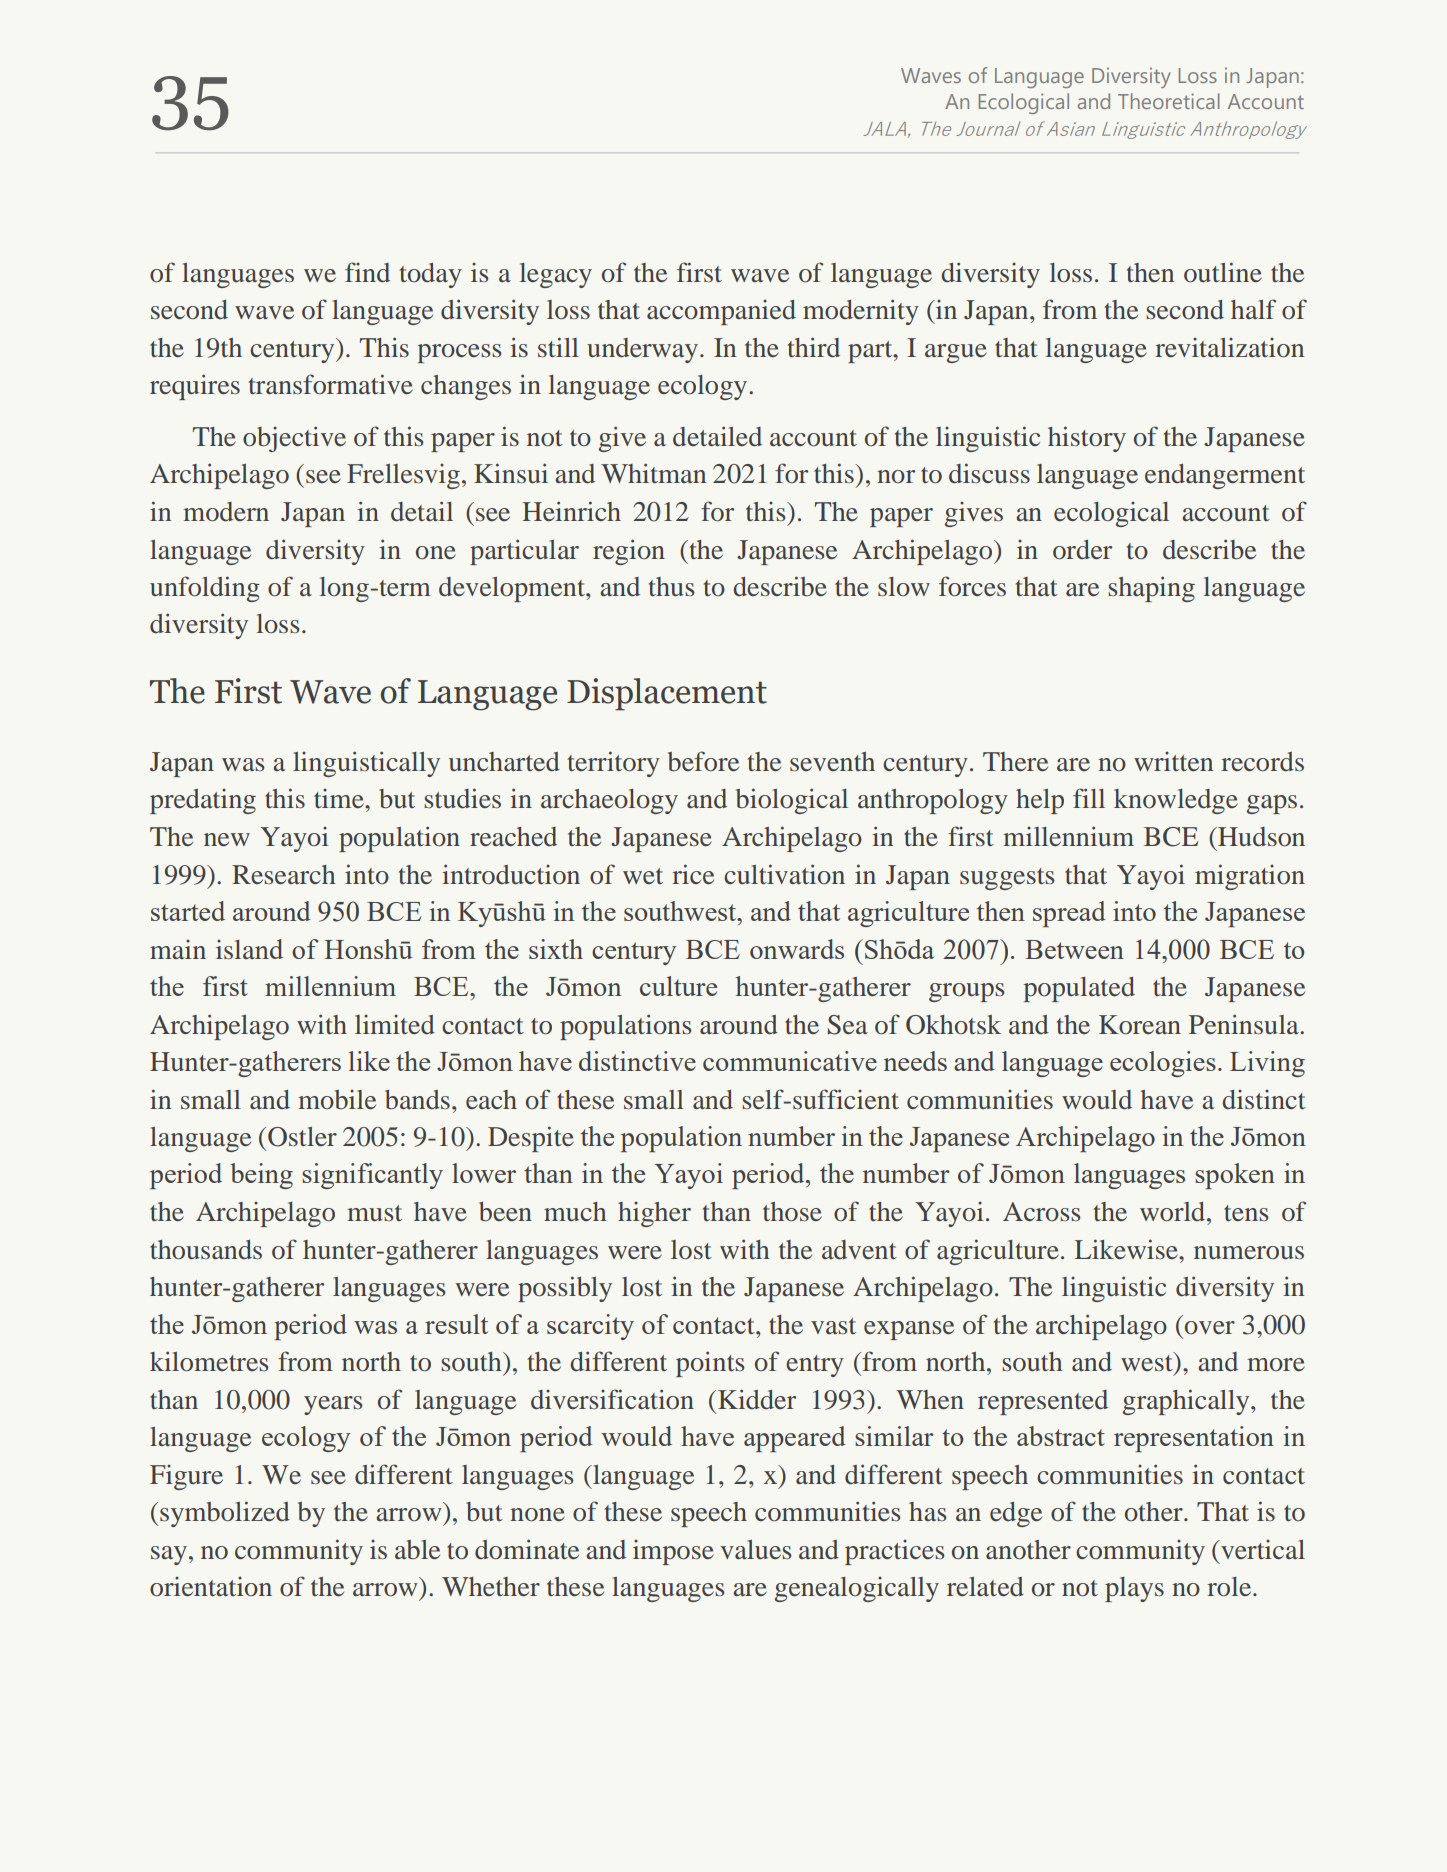 The height and width of the screenshot is (1872, 1447). I want to click on values, so click(756, 1550).
